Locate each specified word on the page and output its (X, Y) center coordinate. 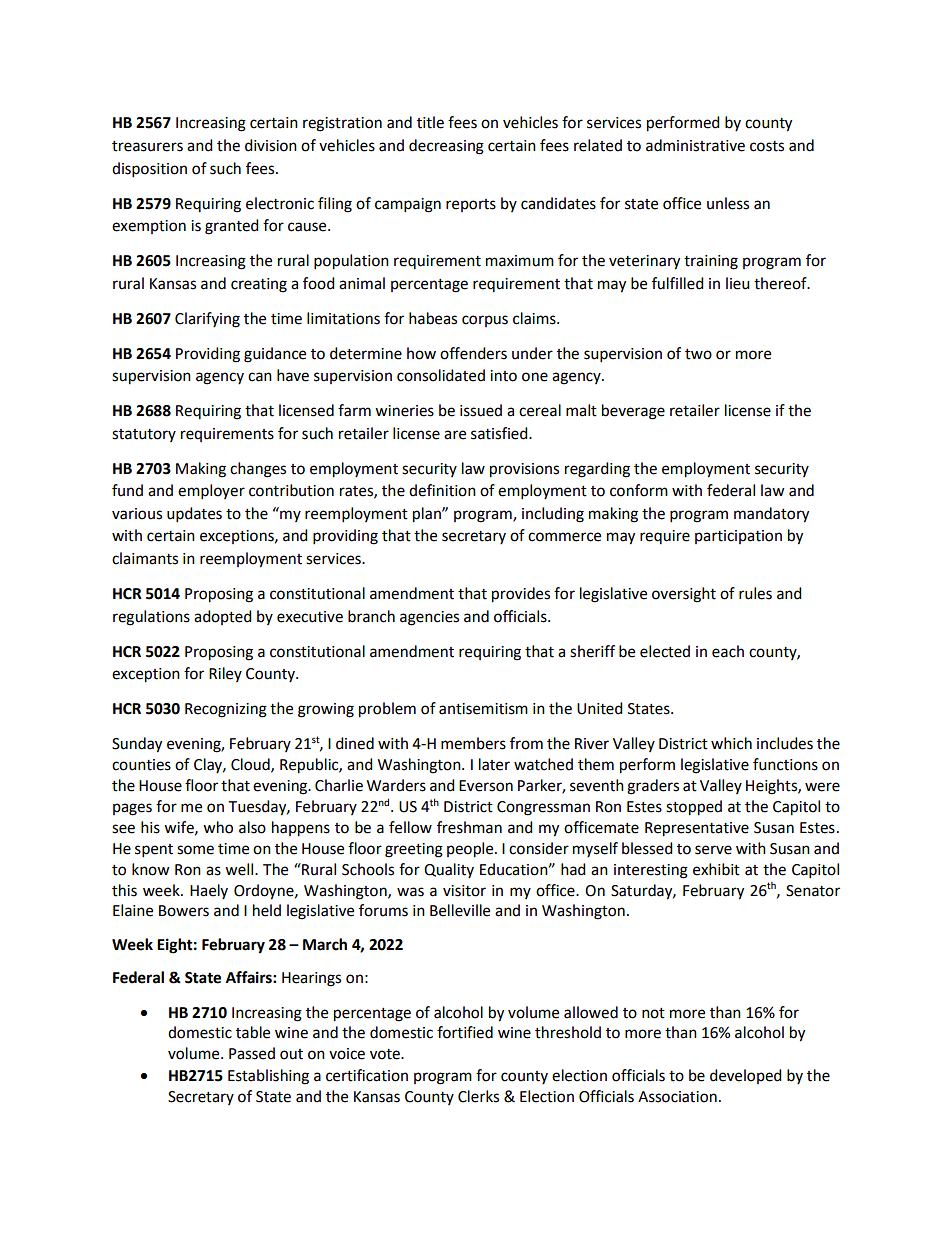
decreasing (446, 147)
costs (767, 146)
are (455, 435)
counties (141, 765)
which (731, 743)
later (494, 764)
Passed (252, 1053)
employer (211, 492)
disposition (149, 170)
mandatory (771, 515)
